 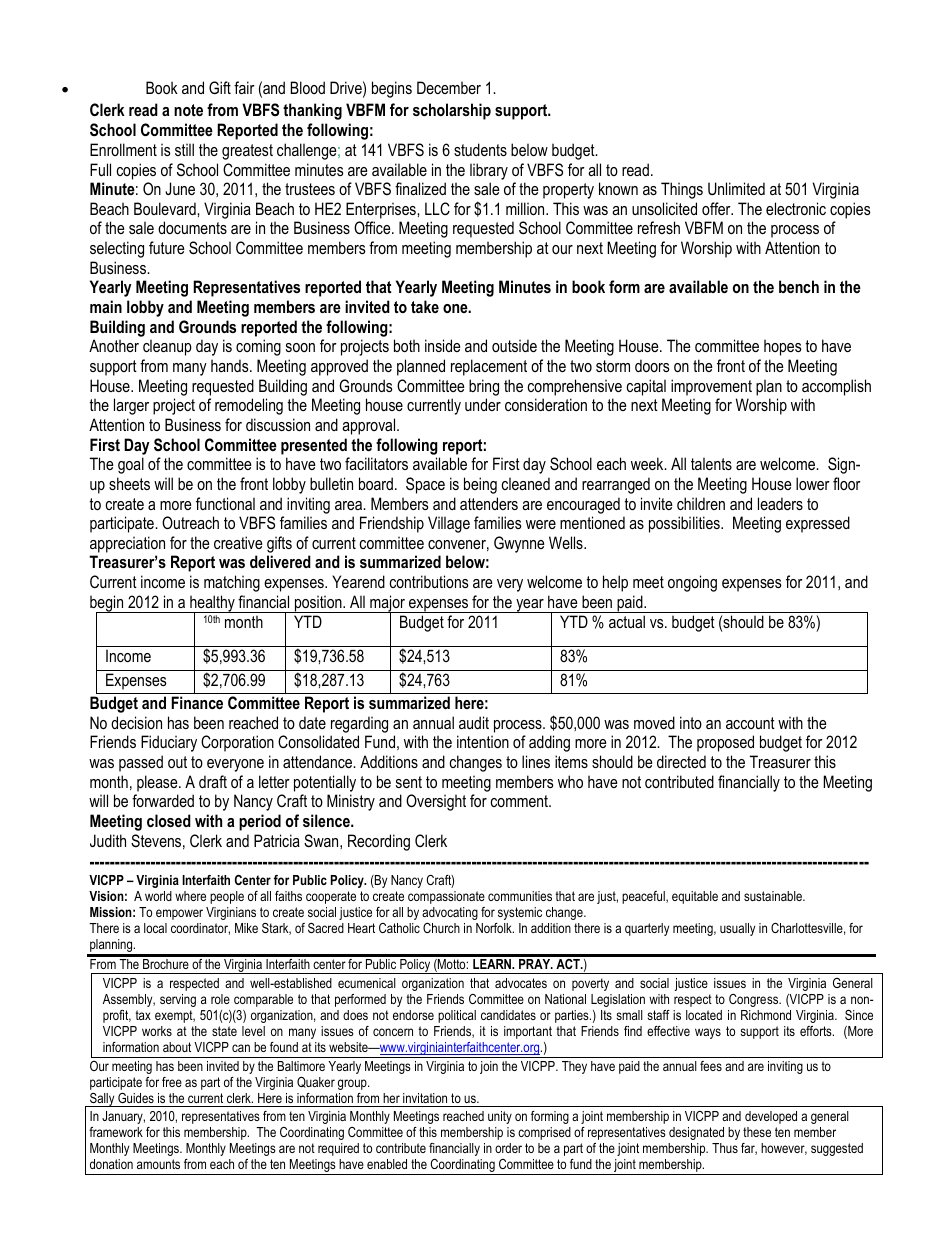 I want to click on note, so click(x=188, y=110).
